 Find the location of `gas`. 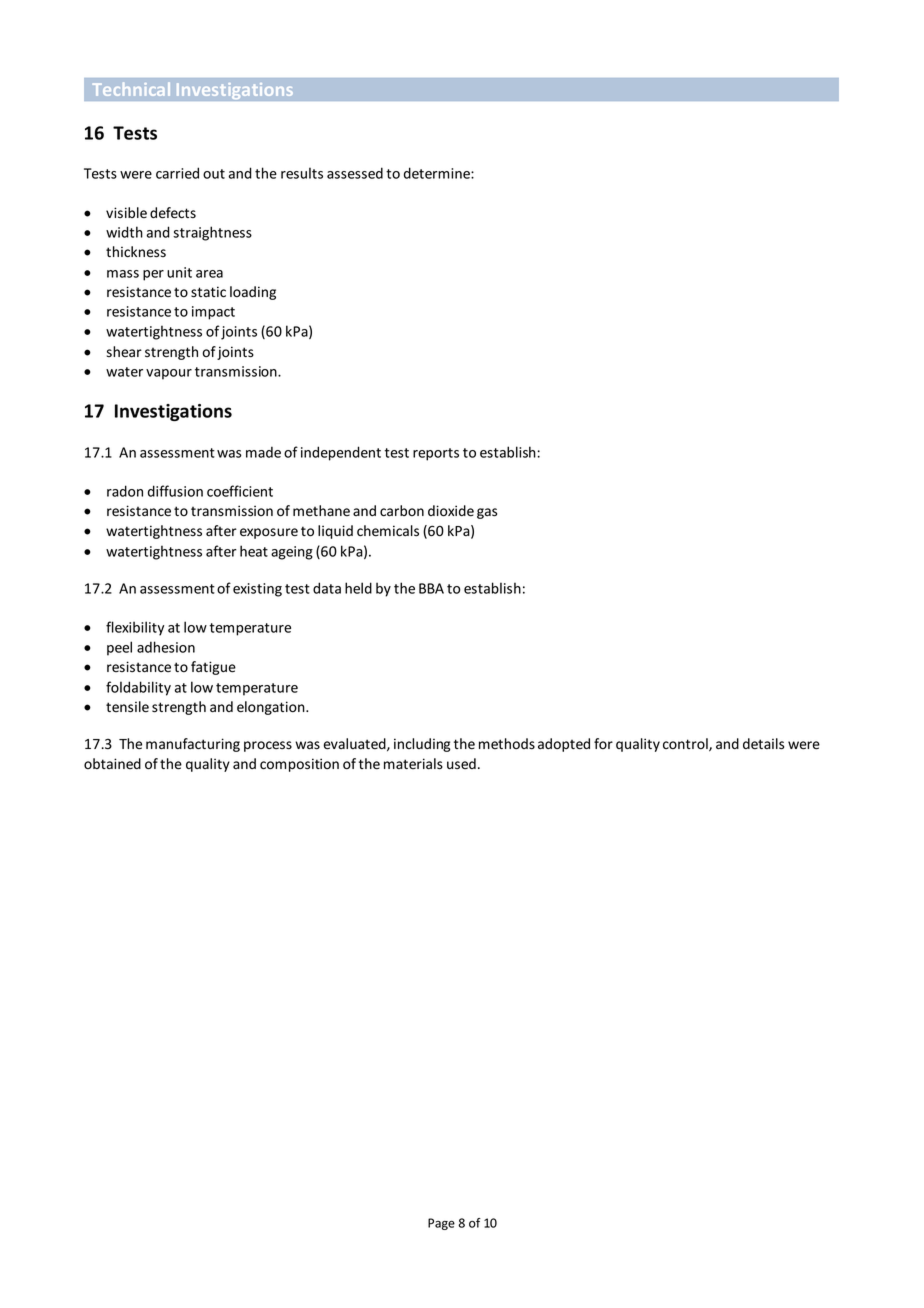

gas is located at coordinates (487, 513).
